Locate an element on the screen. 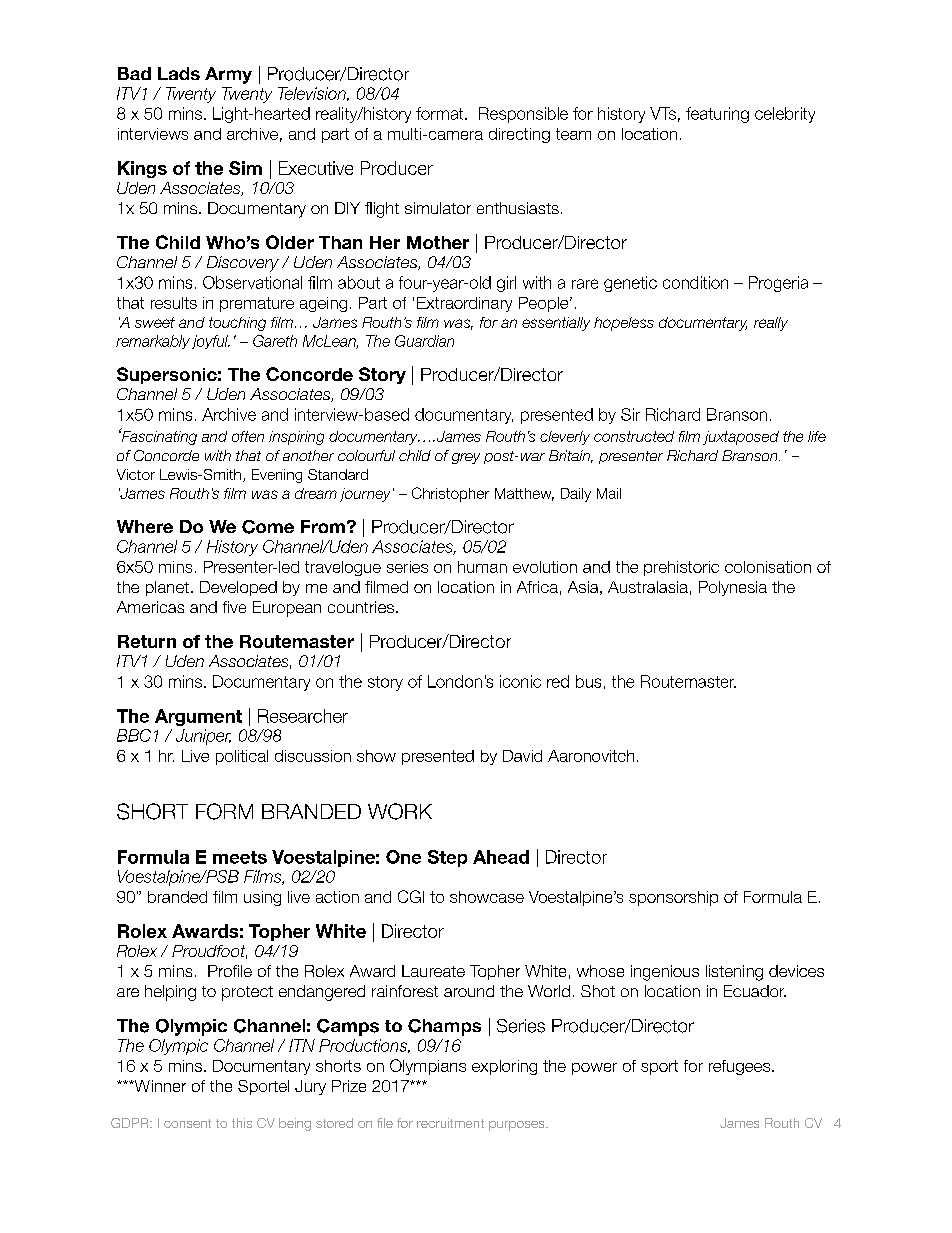  human is located at coordinates (482, 567).
